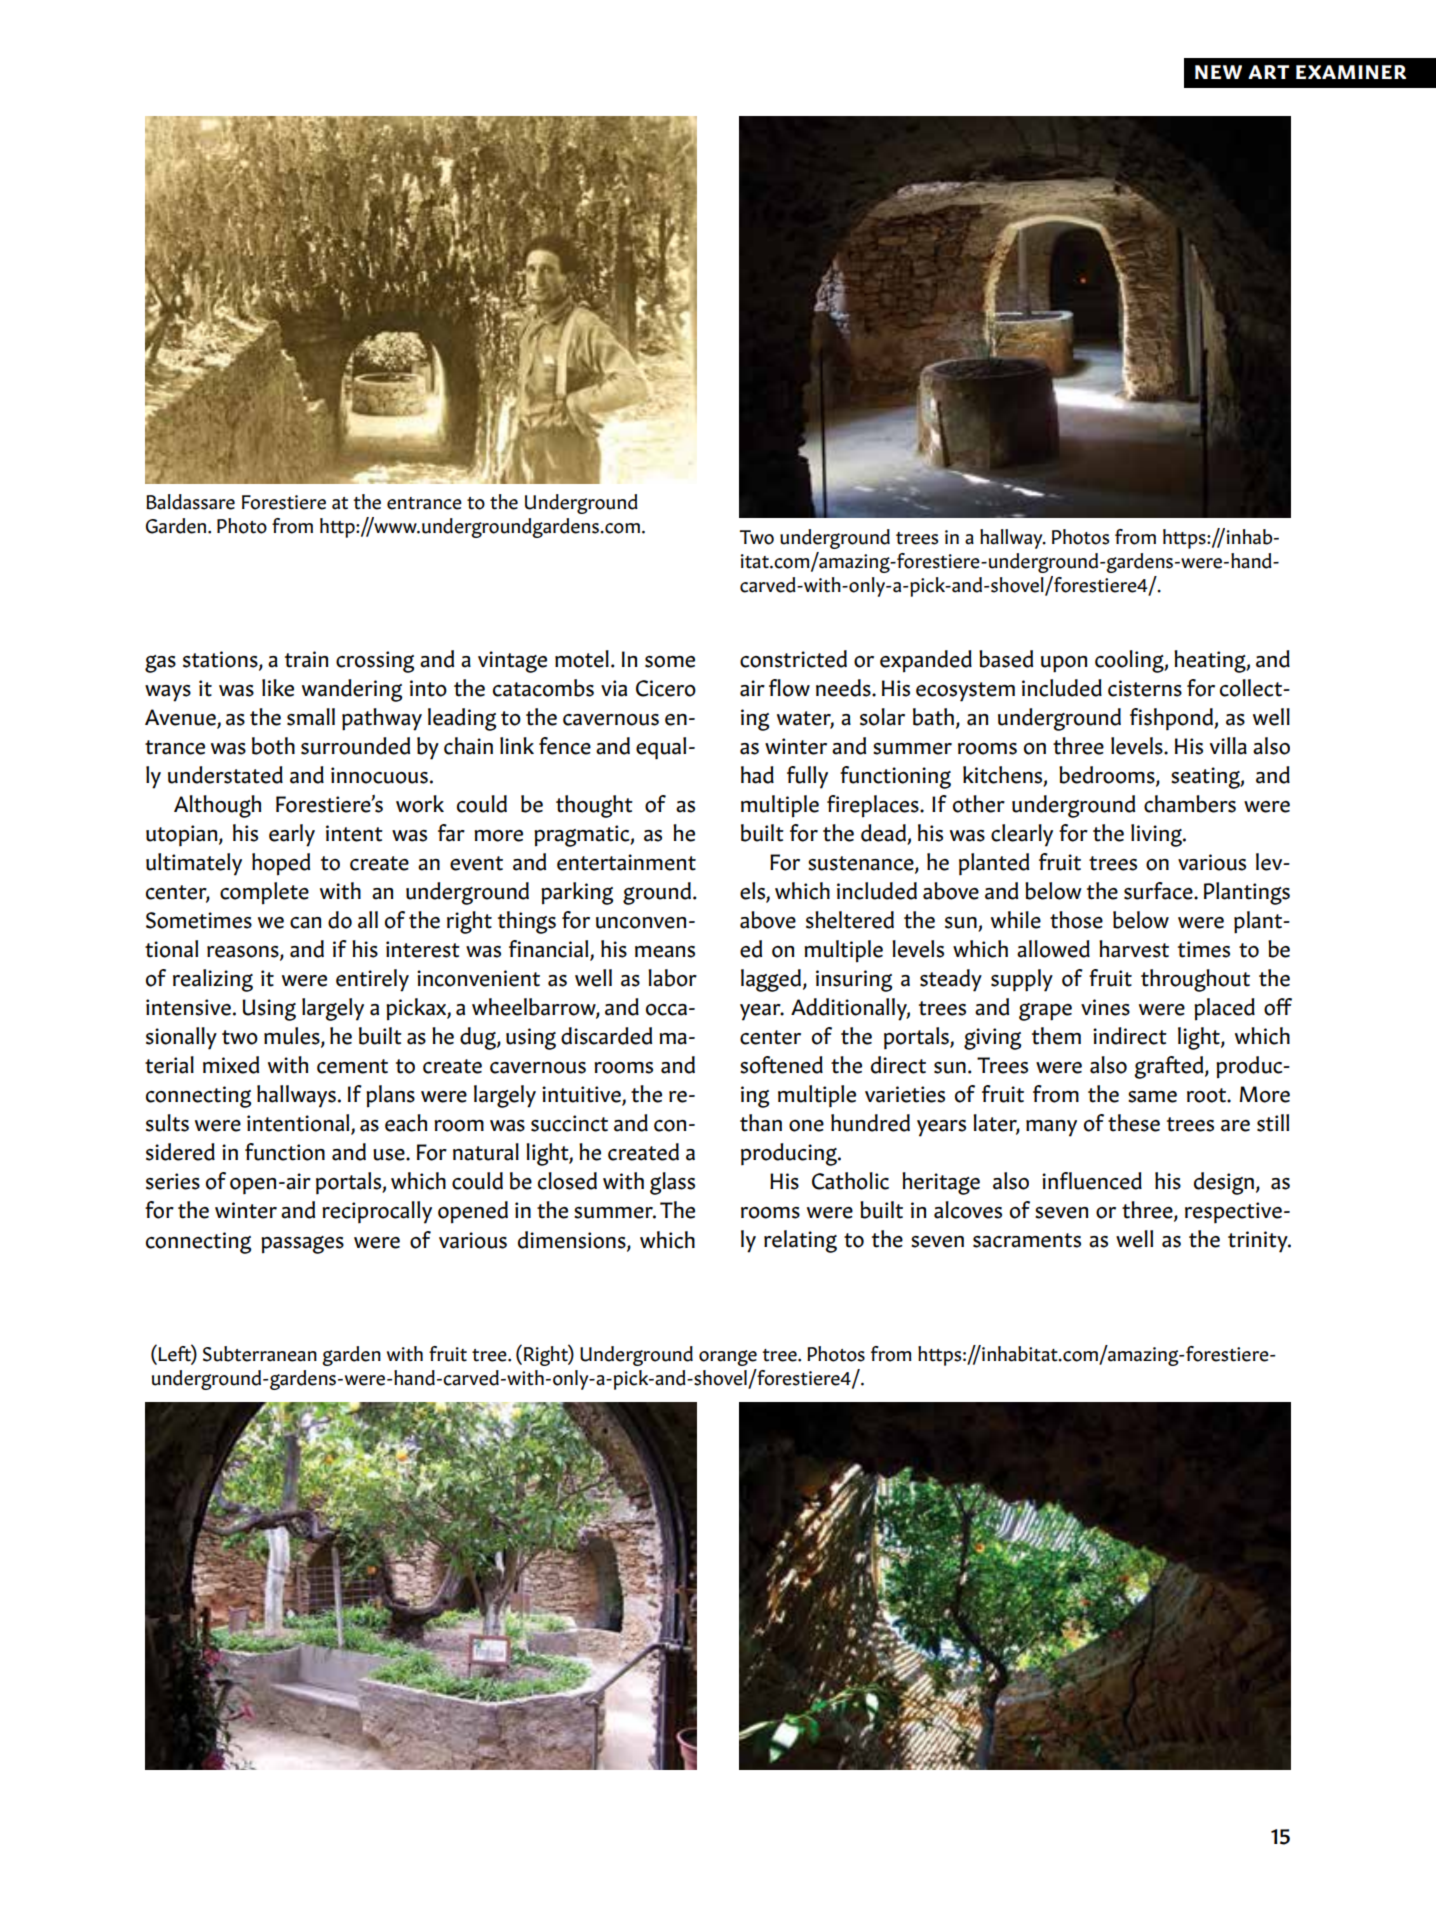 This page has width=1436, height=1915. What do you see at coordinates (1027, 1240) in the page?
I see `sacraments` at bounding box center [1027, 1240].
